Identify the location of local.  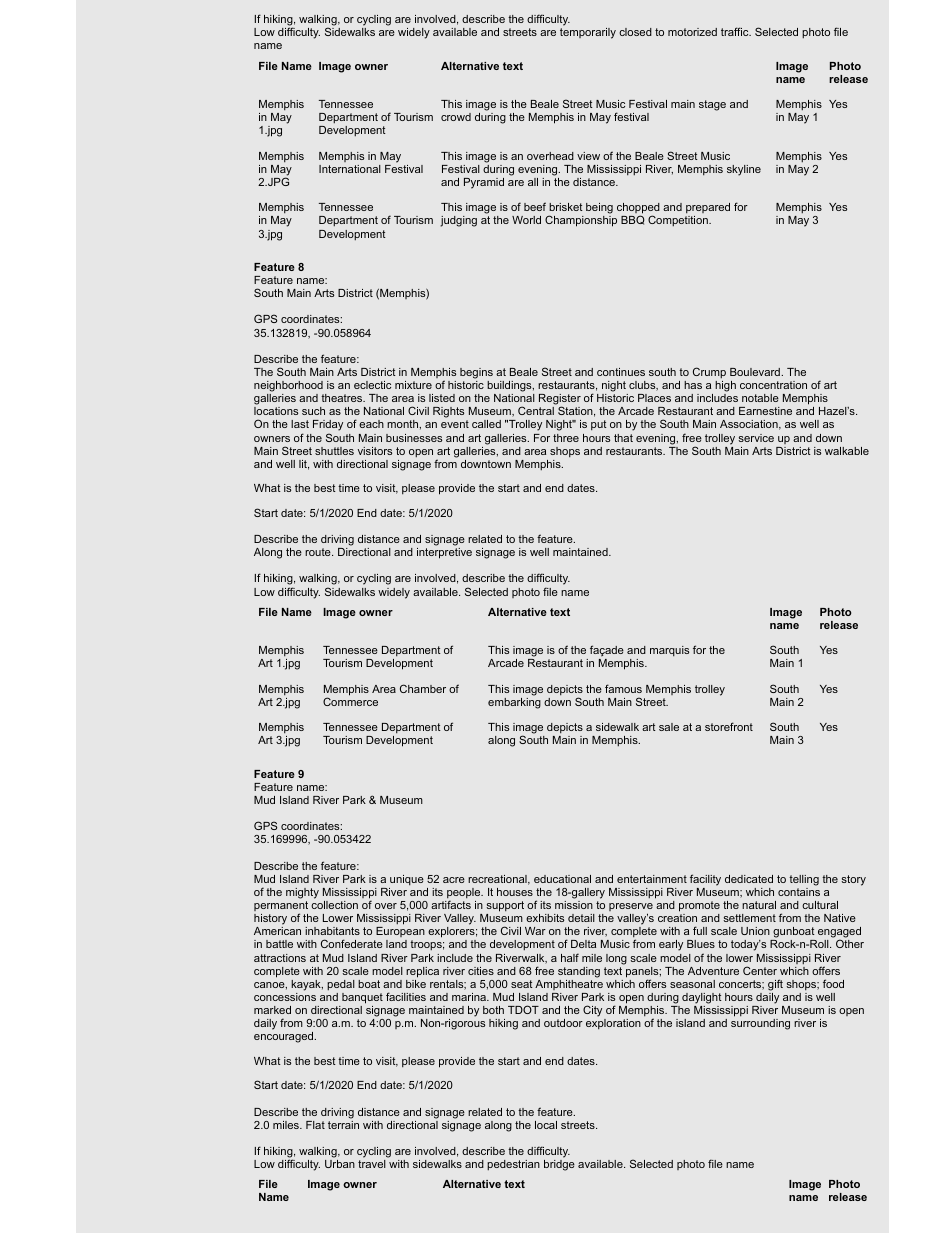
(546, 1125).
